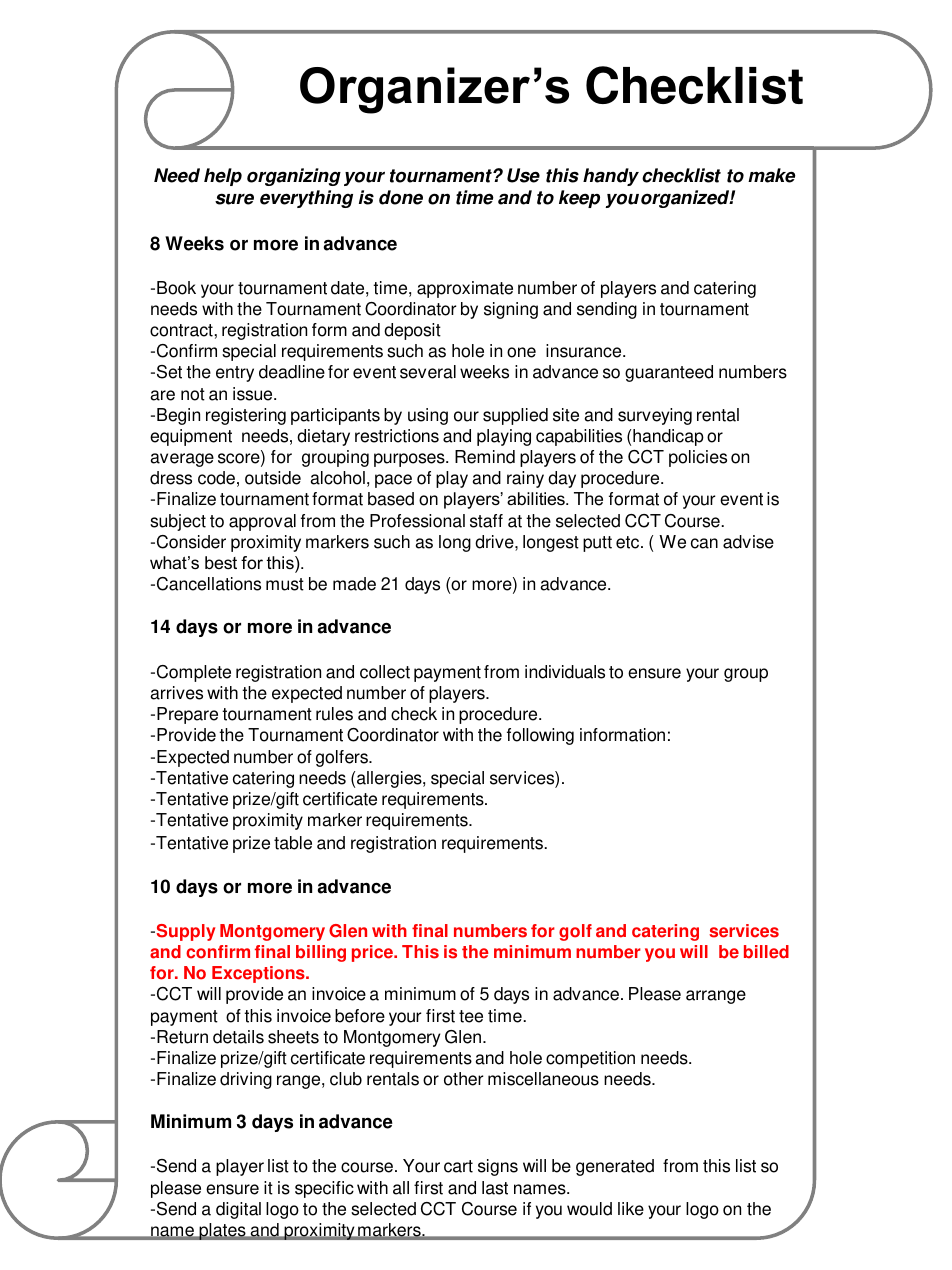  Describe the element at coordinates (523, 175) in the document. I see `Use` at that location.
